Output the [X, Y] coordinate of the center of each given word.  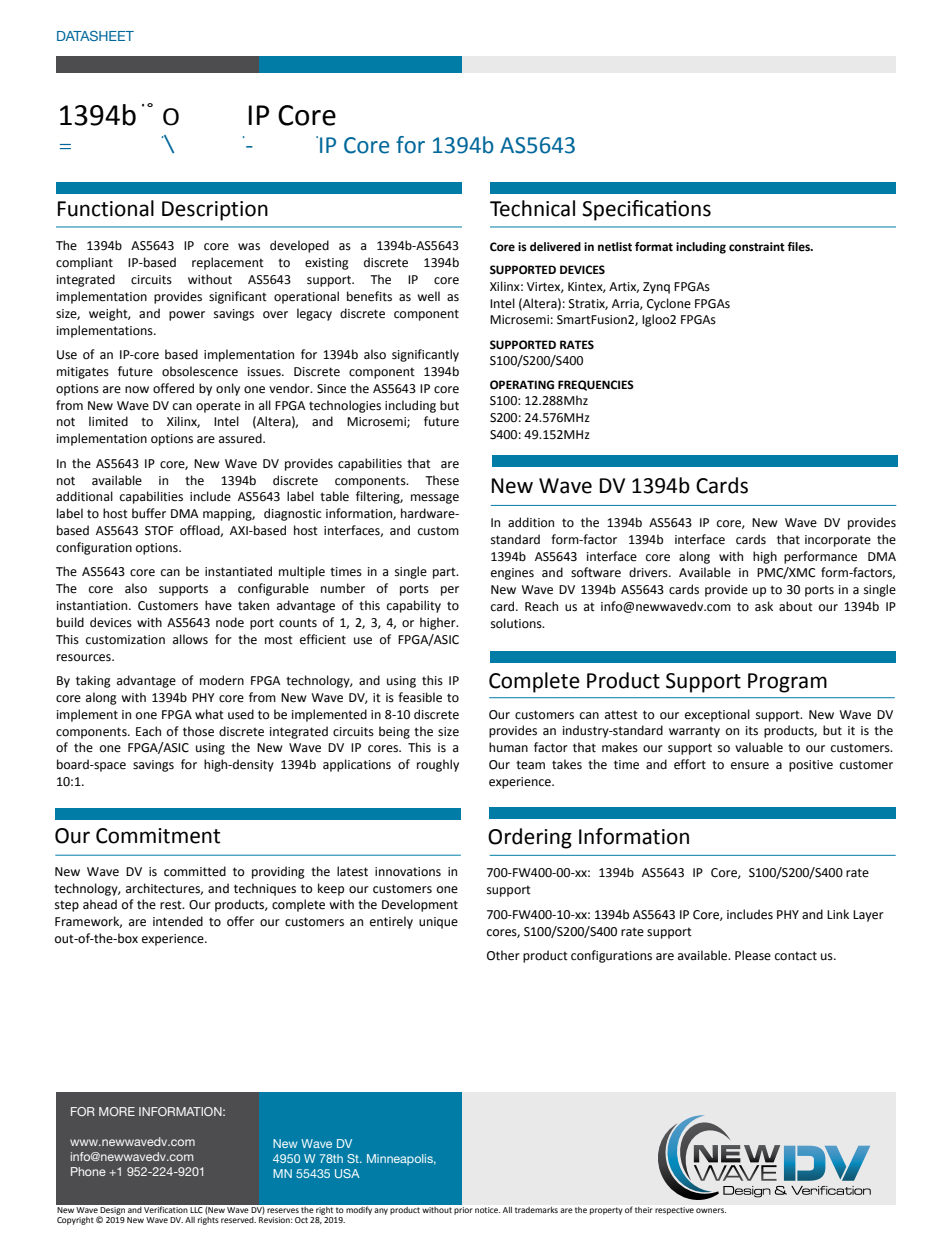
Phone [88, 1171]
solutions [517, 623]
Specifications [646, 210]
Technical [532, 208]
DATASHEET [95, 36]
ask [764, 606]
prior [463, 1211]
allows [190, 639]
